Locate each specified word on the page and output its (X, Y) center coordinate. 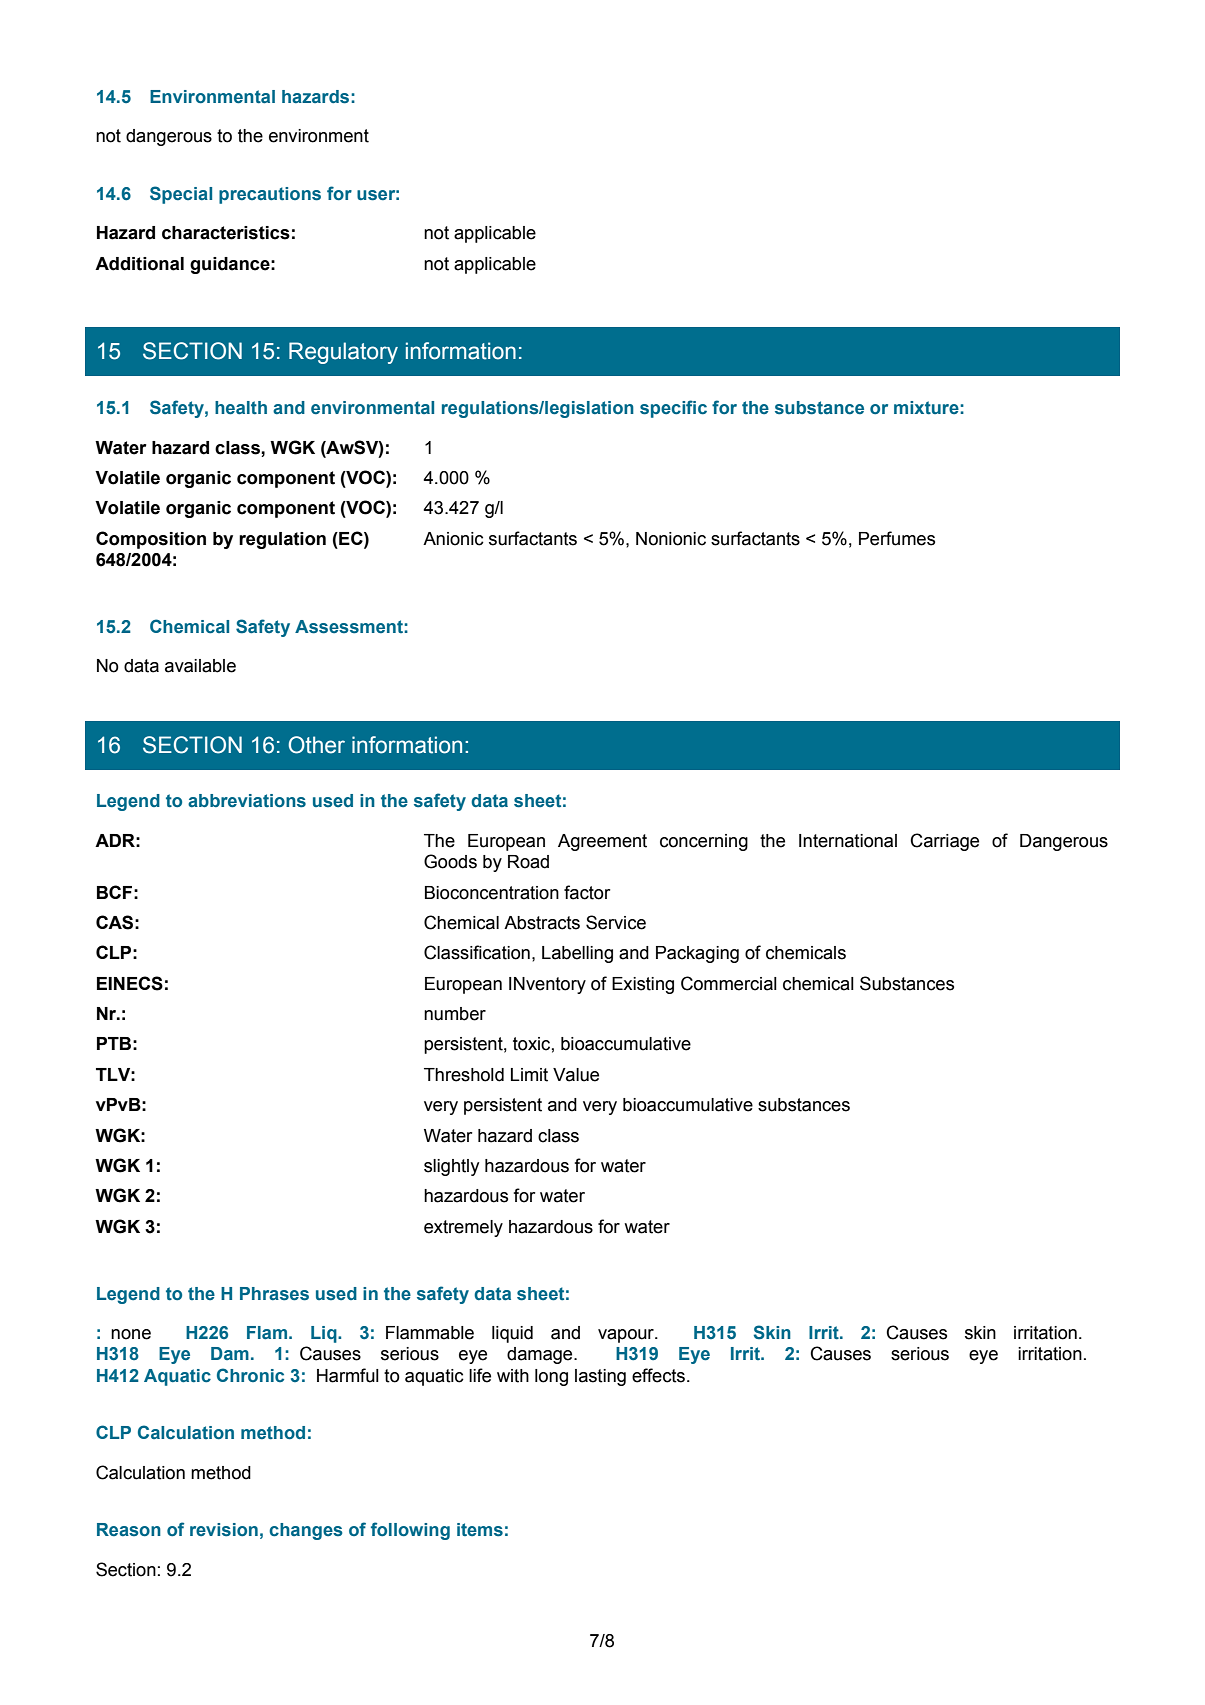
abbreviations (247, 801)
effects (660, 1375)
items (480, 1530)
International (848, 841)
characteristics (226, 233)
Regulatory (343, 353)
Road (528, 862)
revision (224, 1530)
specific (673, 409)
